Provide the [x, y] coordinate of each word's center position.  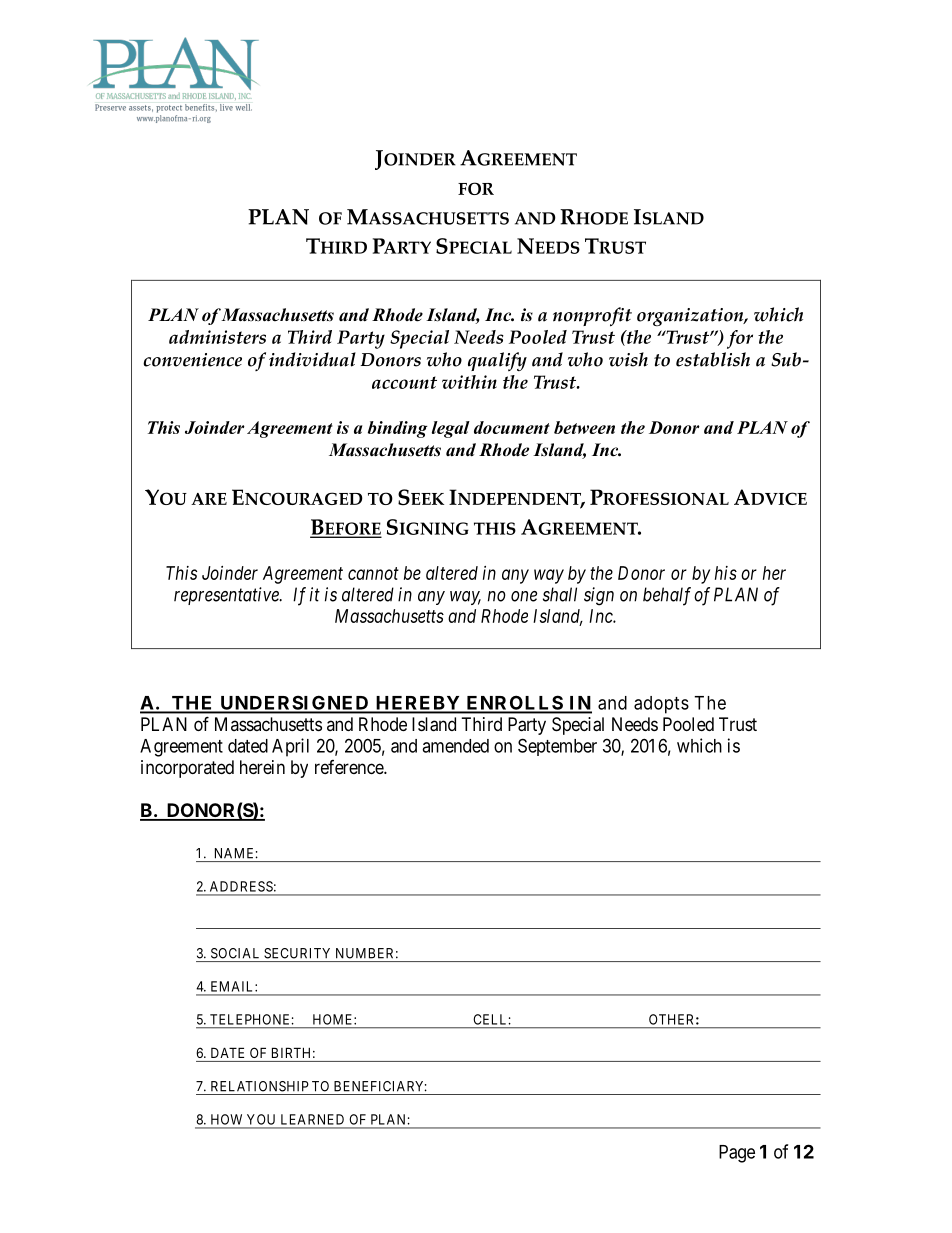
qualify [497, 361]
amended [455, 746]
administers [217, 337]
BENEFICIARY [380, 1086]
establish [713, 359]
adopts [661, 705]
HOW [226, 1119]
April [290, 747]
